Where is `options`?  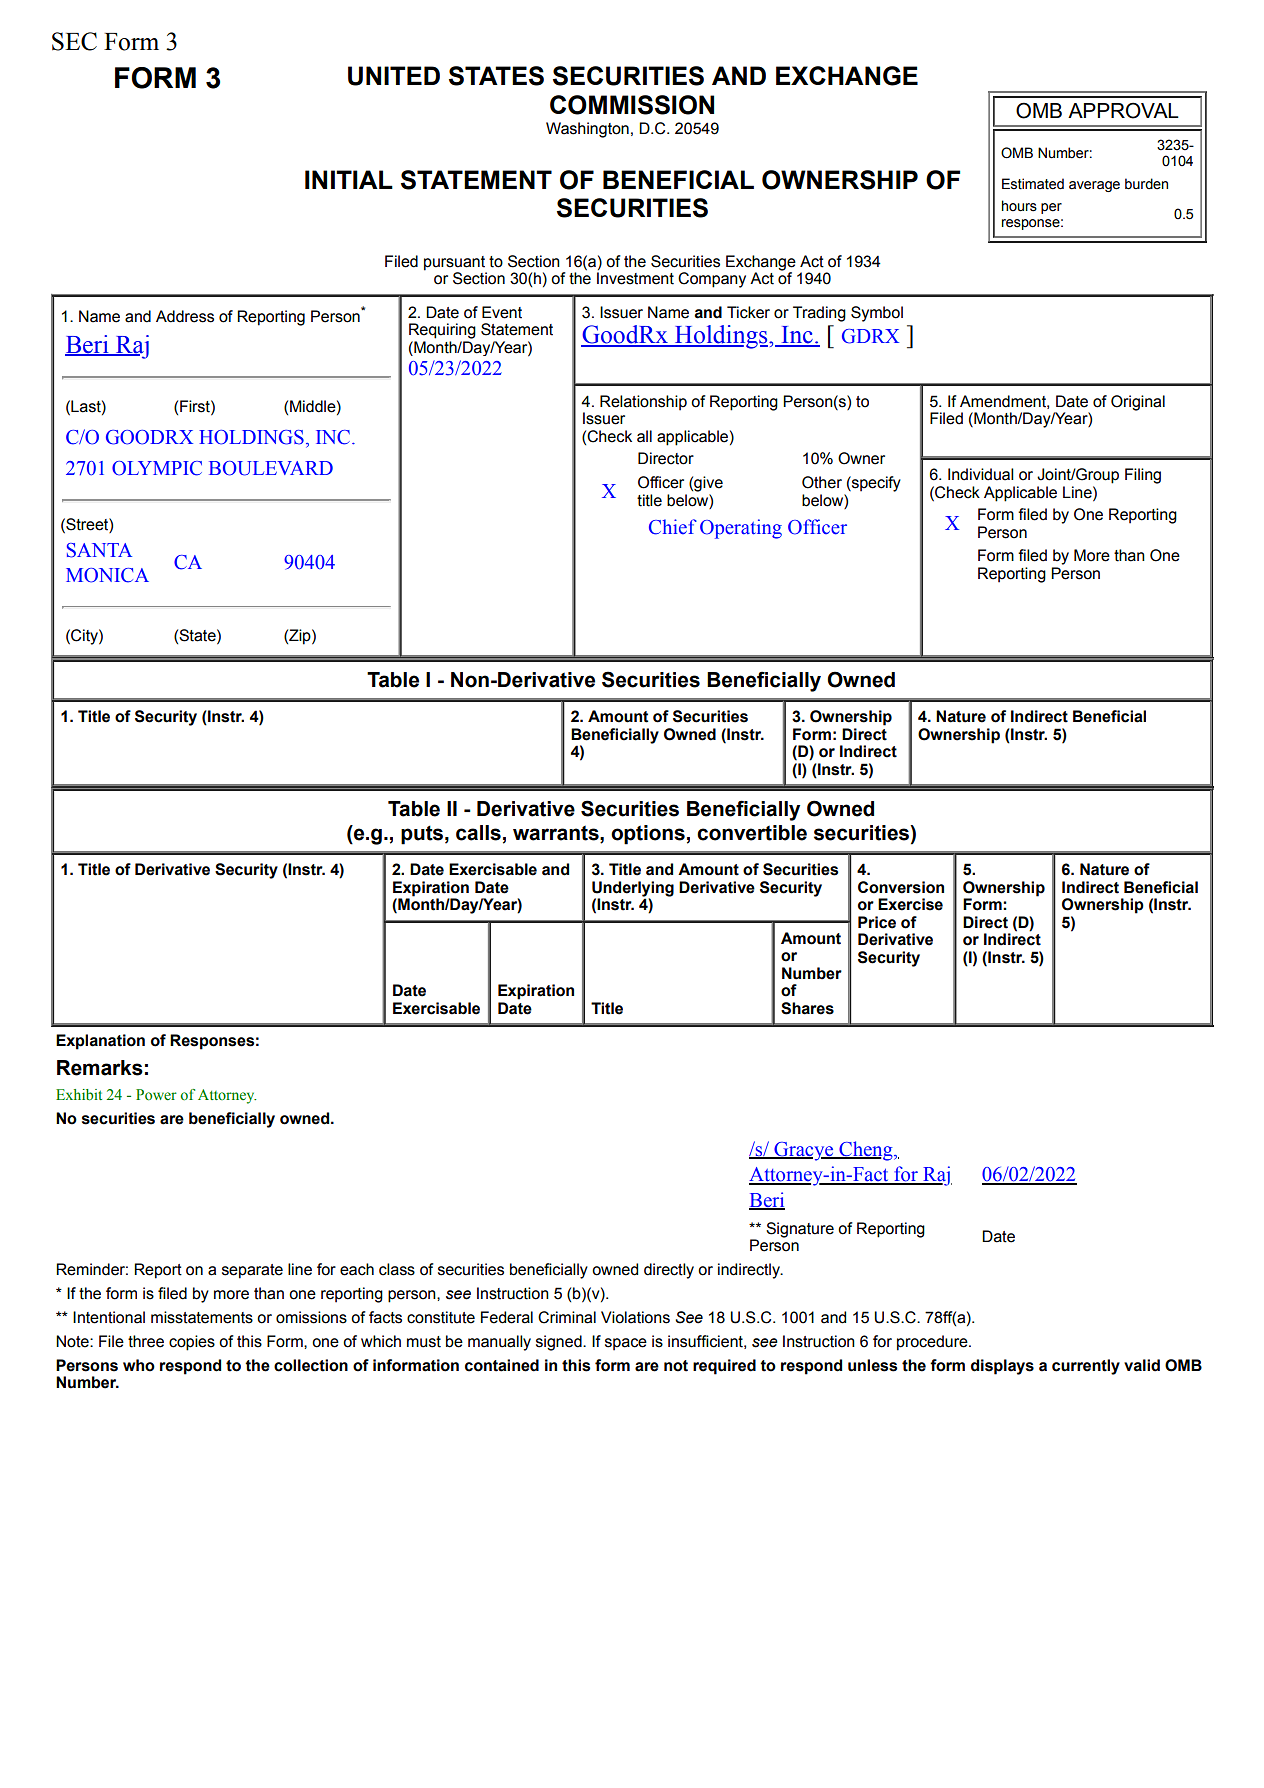 options is located at coordinates (648, 835).
